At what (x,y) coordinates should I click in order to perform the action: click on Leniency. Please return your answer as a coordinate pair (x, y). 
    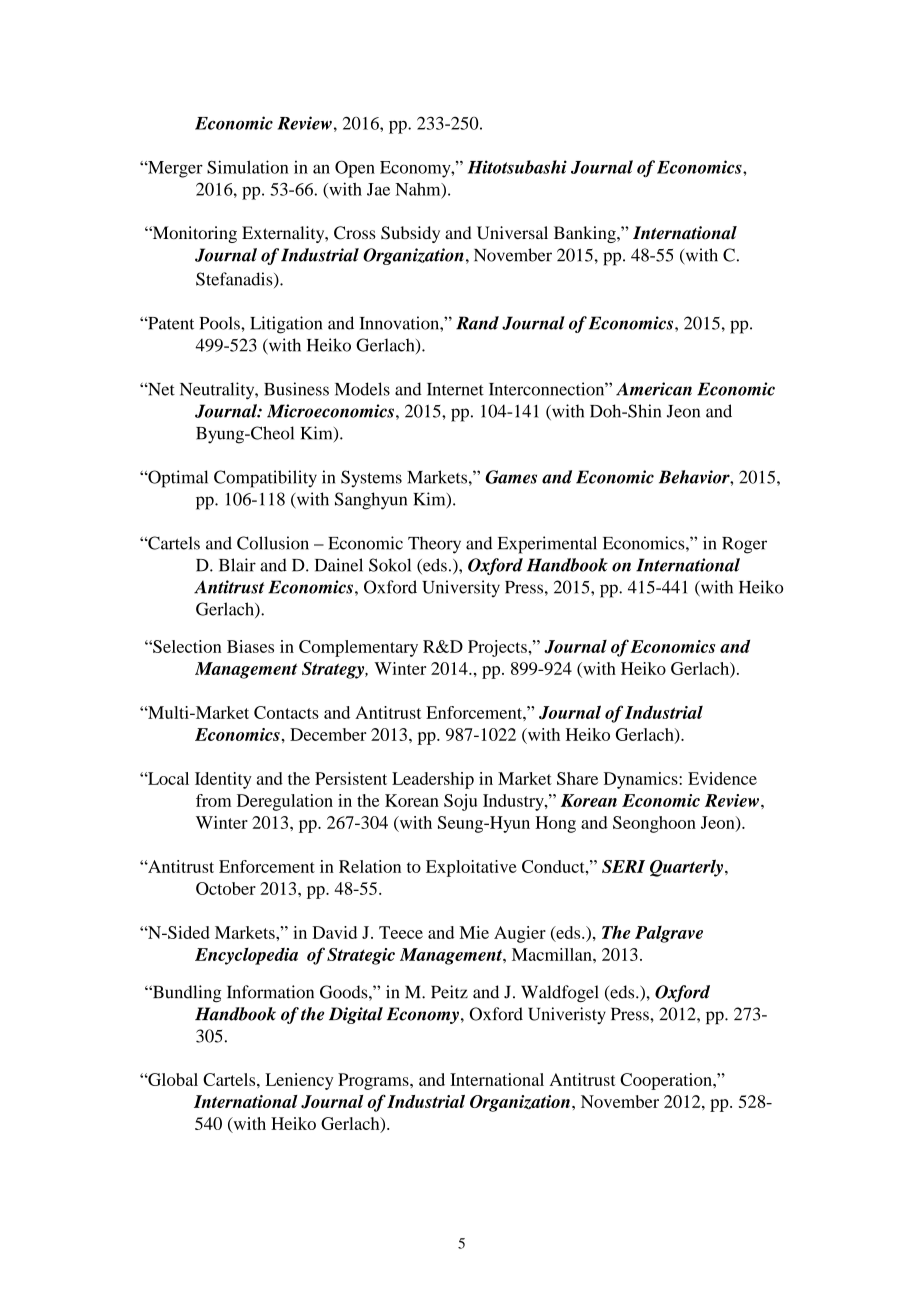
    Looking at the image, I should click on (299, 1081).
